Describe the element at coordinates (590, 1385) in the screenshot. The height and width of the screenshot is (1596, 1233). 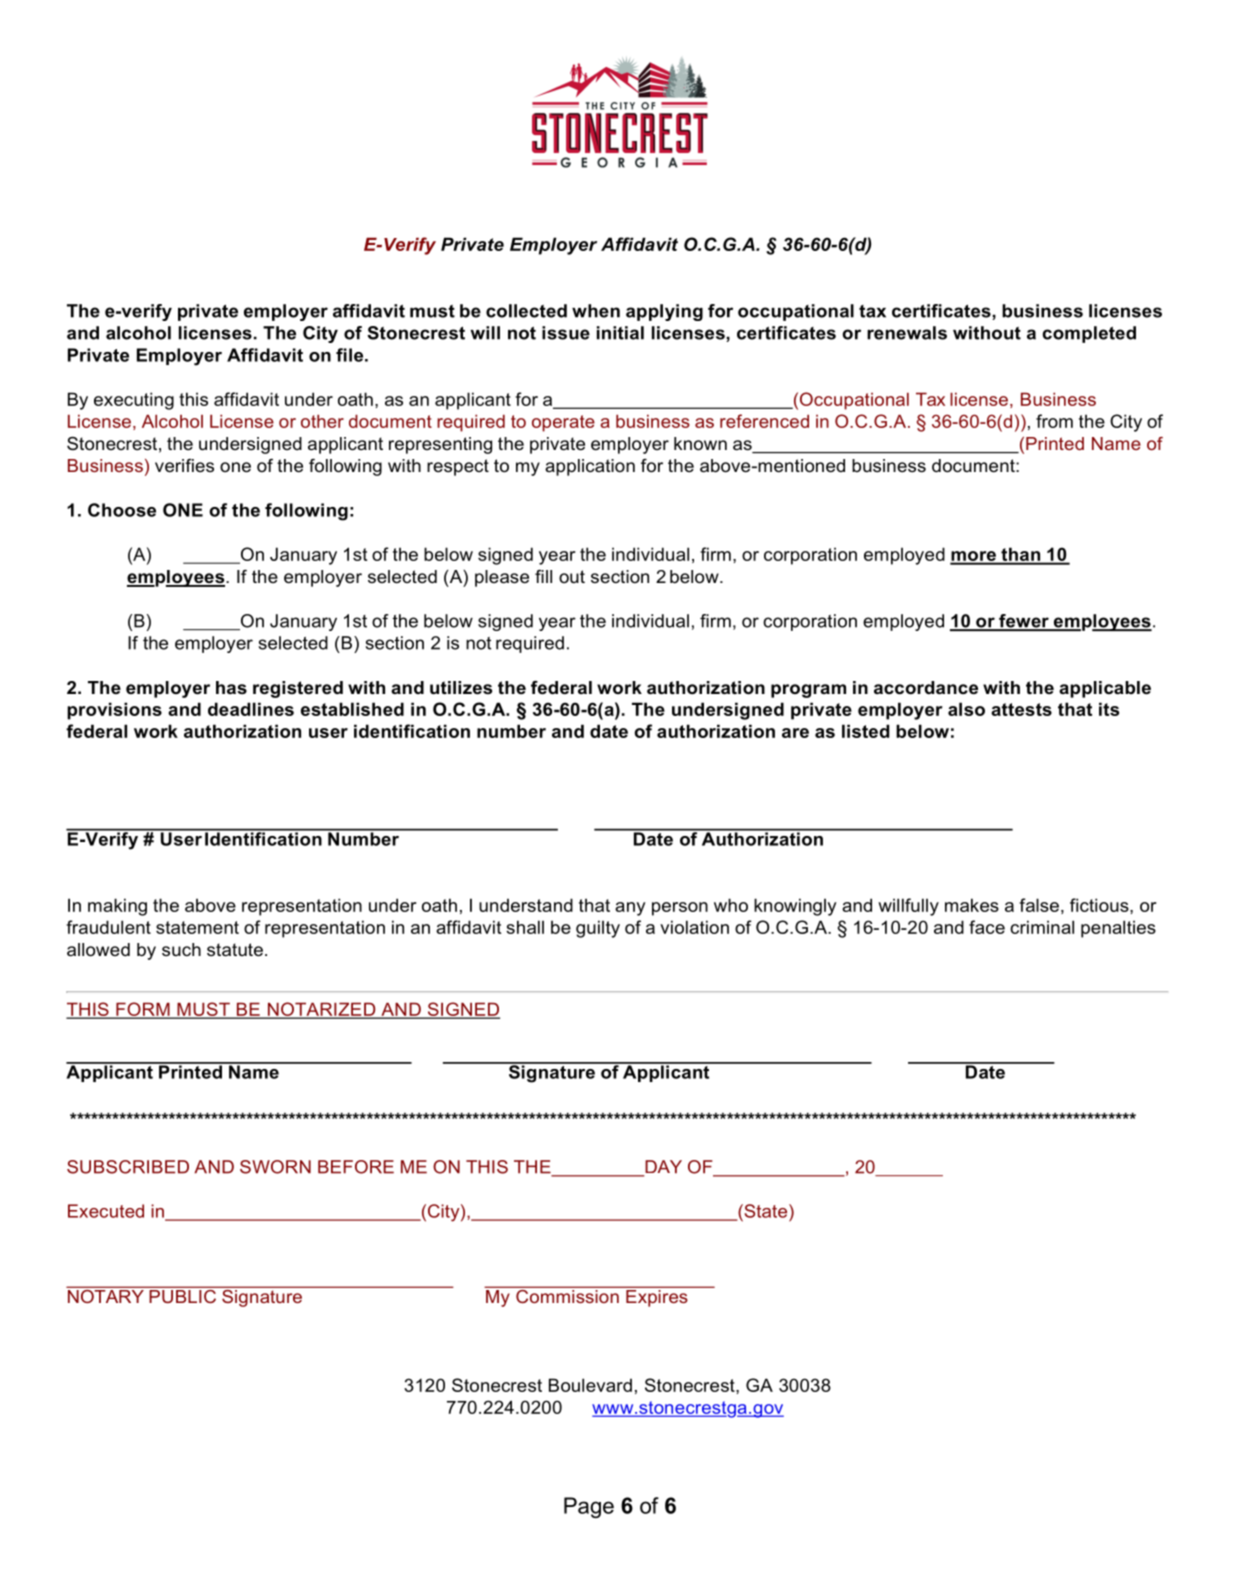
I see `Boulevard` at that location.
